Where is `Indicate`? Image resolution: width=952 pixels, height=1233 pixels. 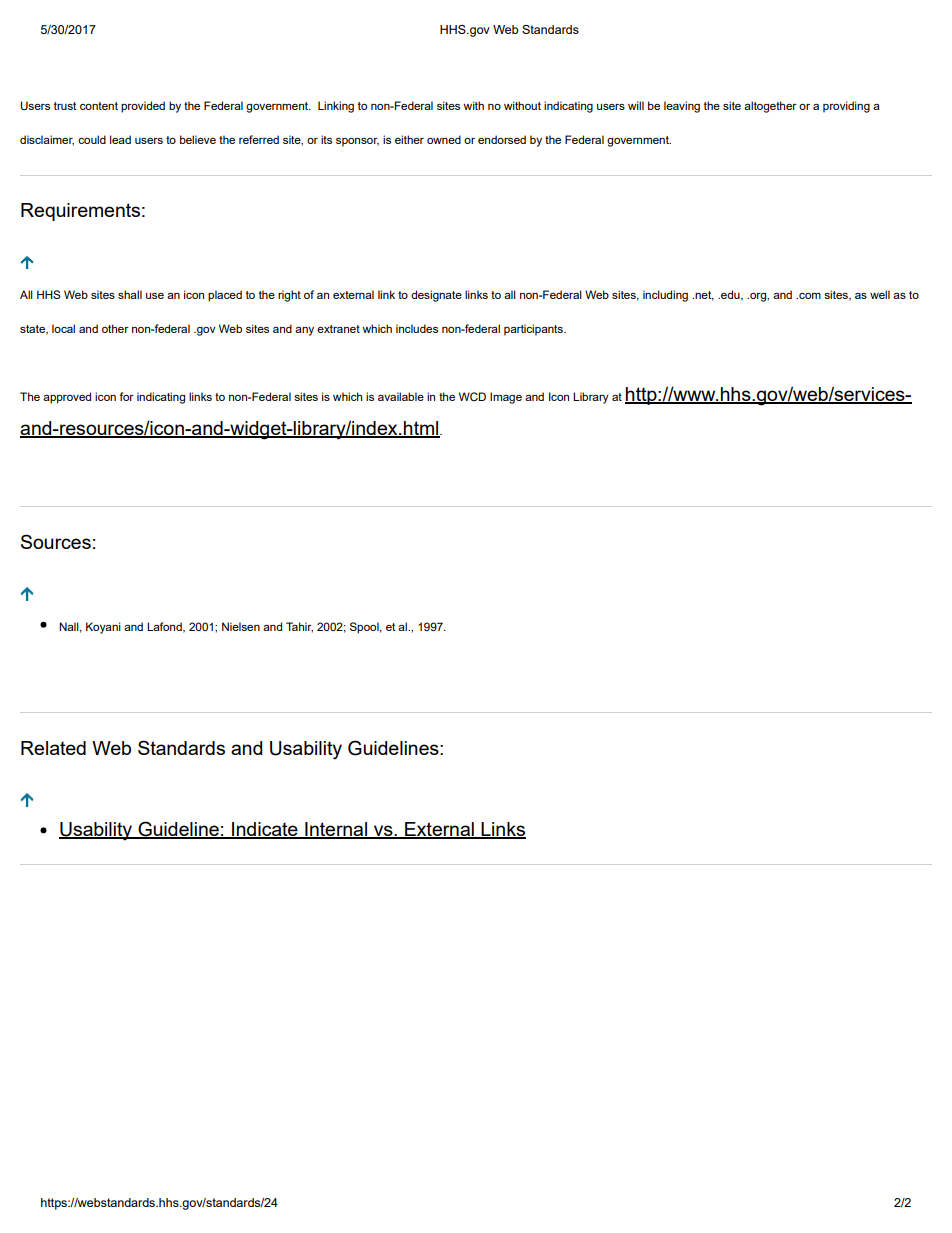
Indicate is located at coordinates (265, 830).
